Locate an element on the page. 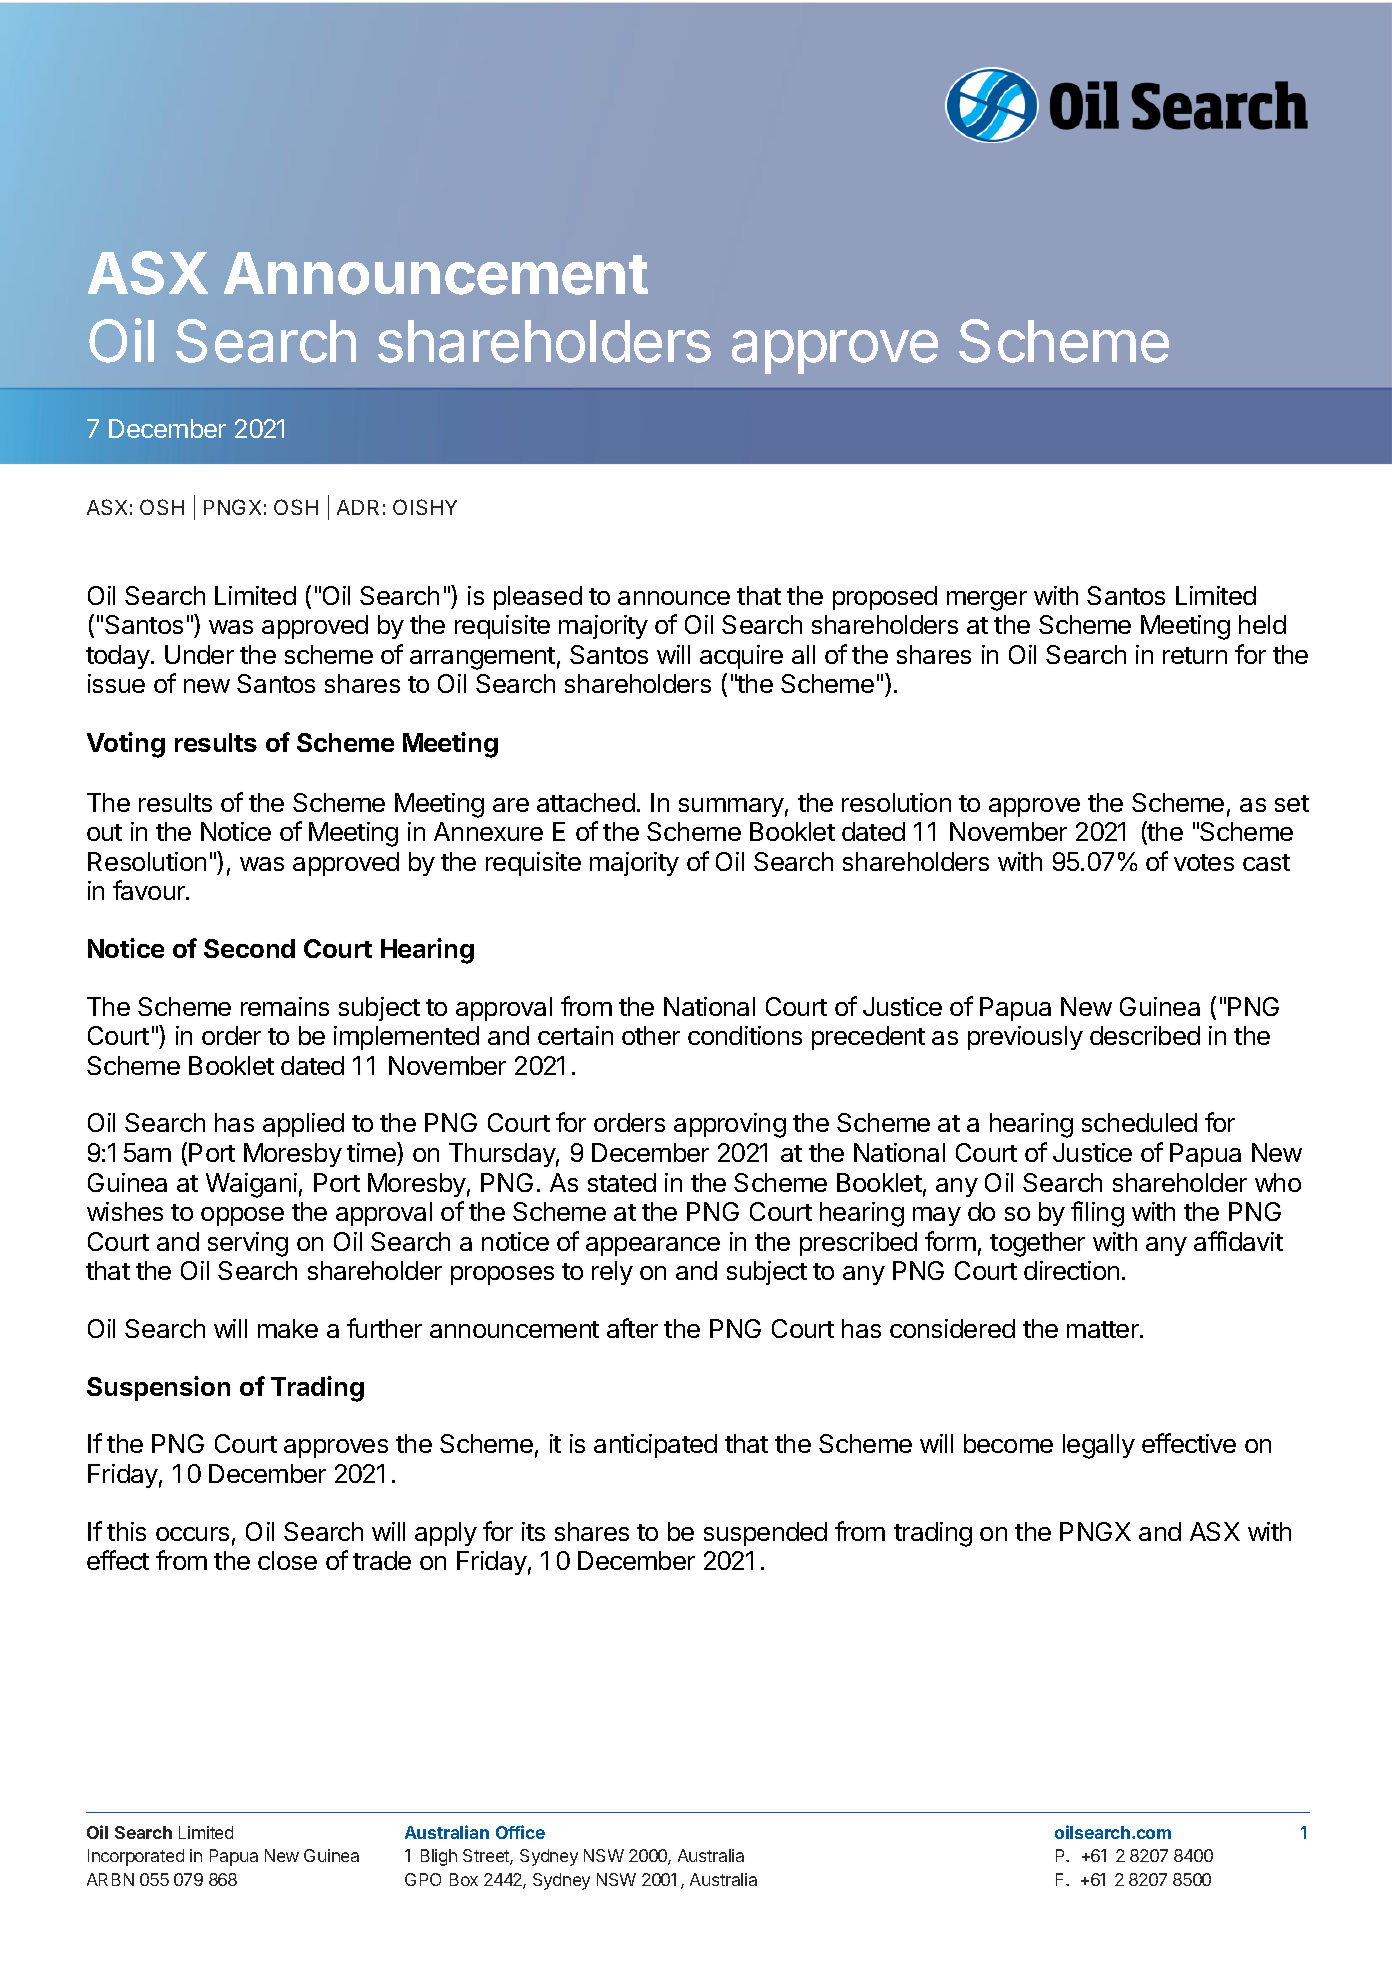 This image has height=1969, width=1392. filing is located at coordinates (1097, 1214).
